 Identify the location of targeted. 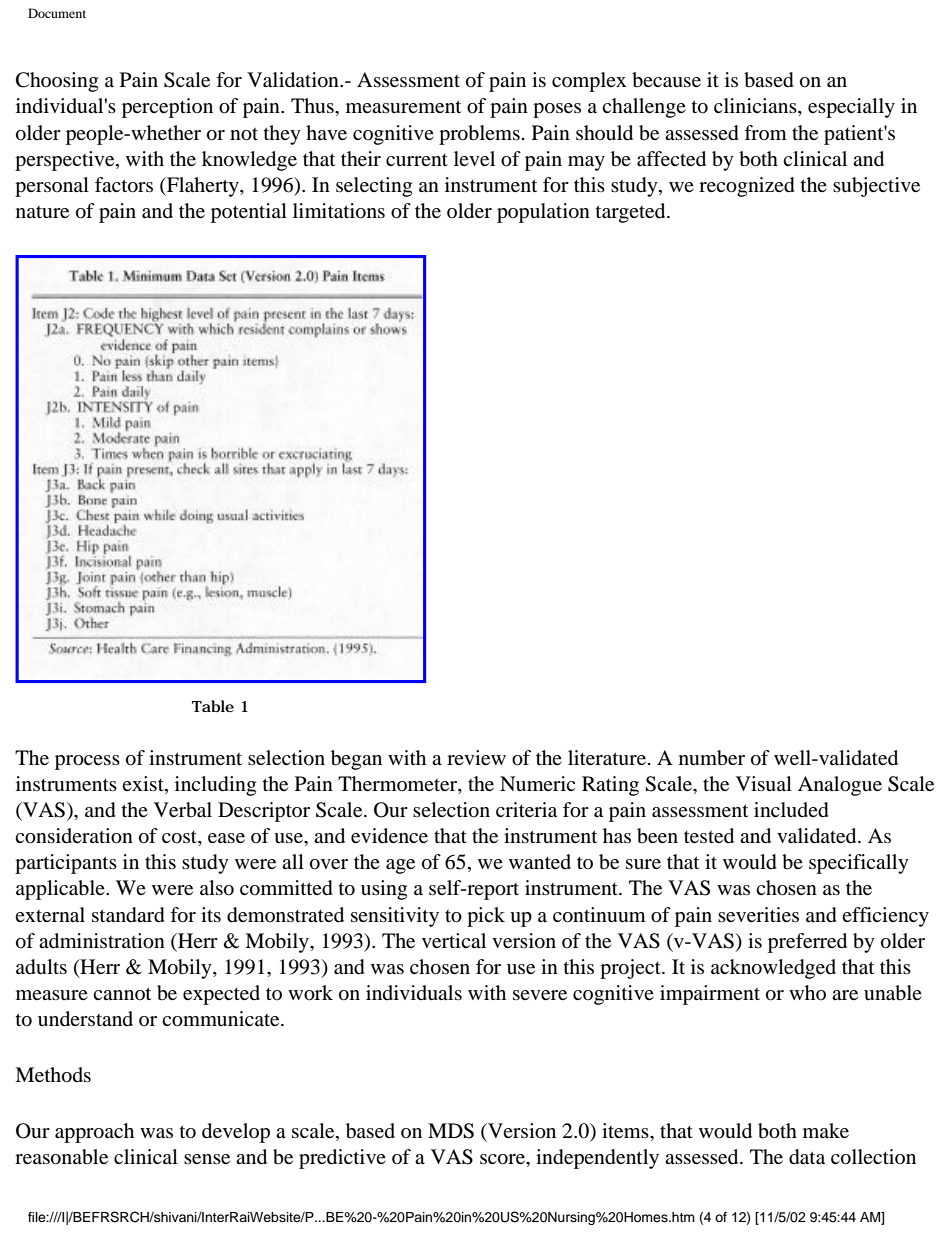
(632, 213).
